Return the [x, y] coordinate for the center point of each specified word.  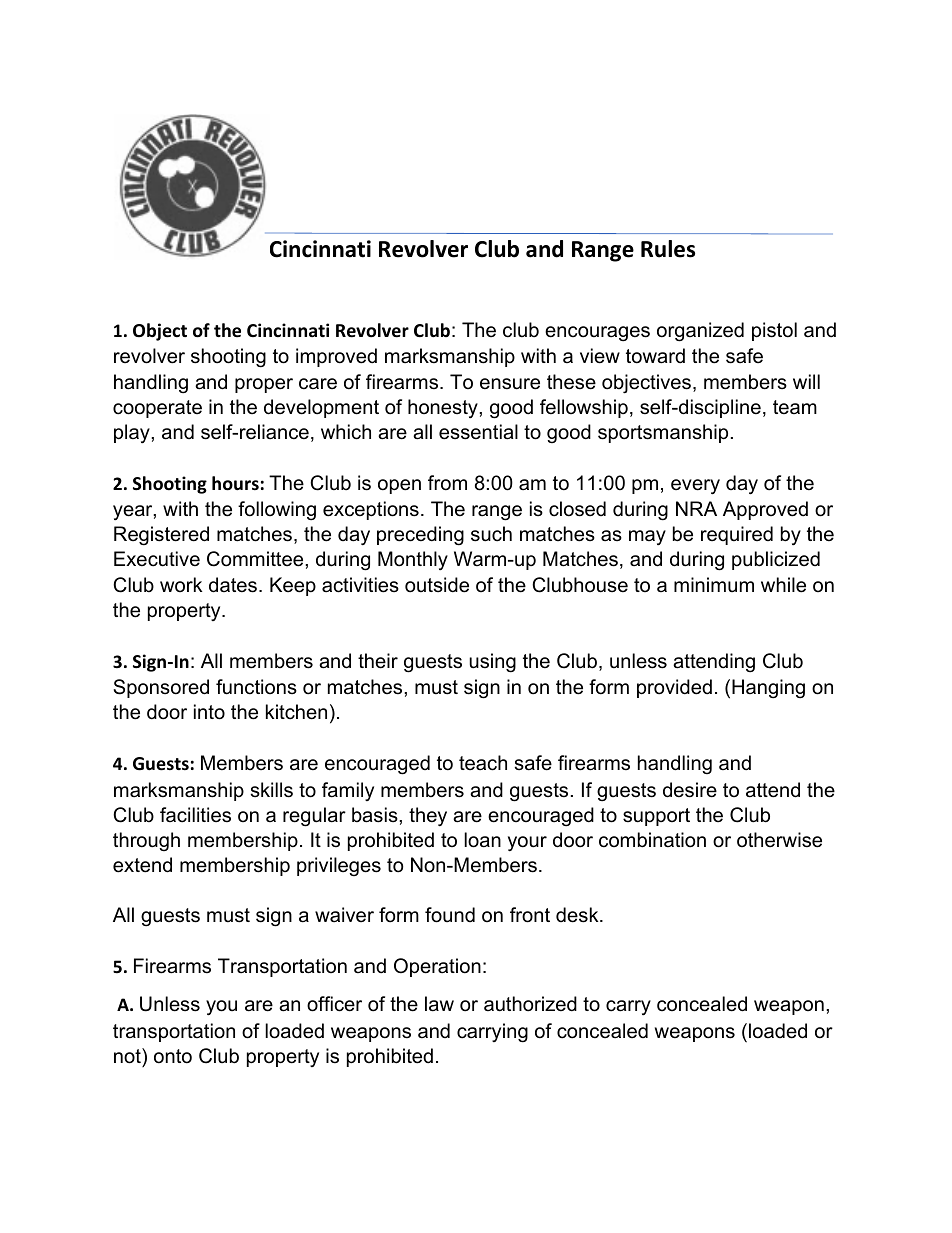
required [737, 535]
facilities [195, 815]
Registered [161, 536]
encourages [597, 334]
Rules [668, 249]
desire [690, 790]
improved [336, 357]
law [439, 1004]
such [491, 534]
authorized [530, 1004]
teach [483, 763]
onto [173, 1056]
